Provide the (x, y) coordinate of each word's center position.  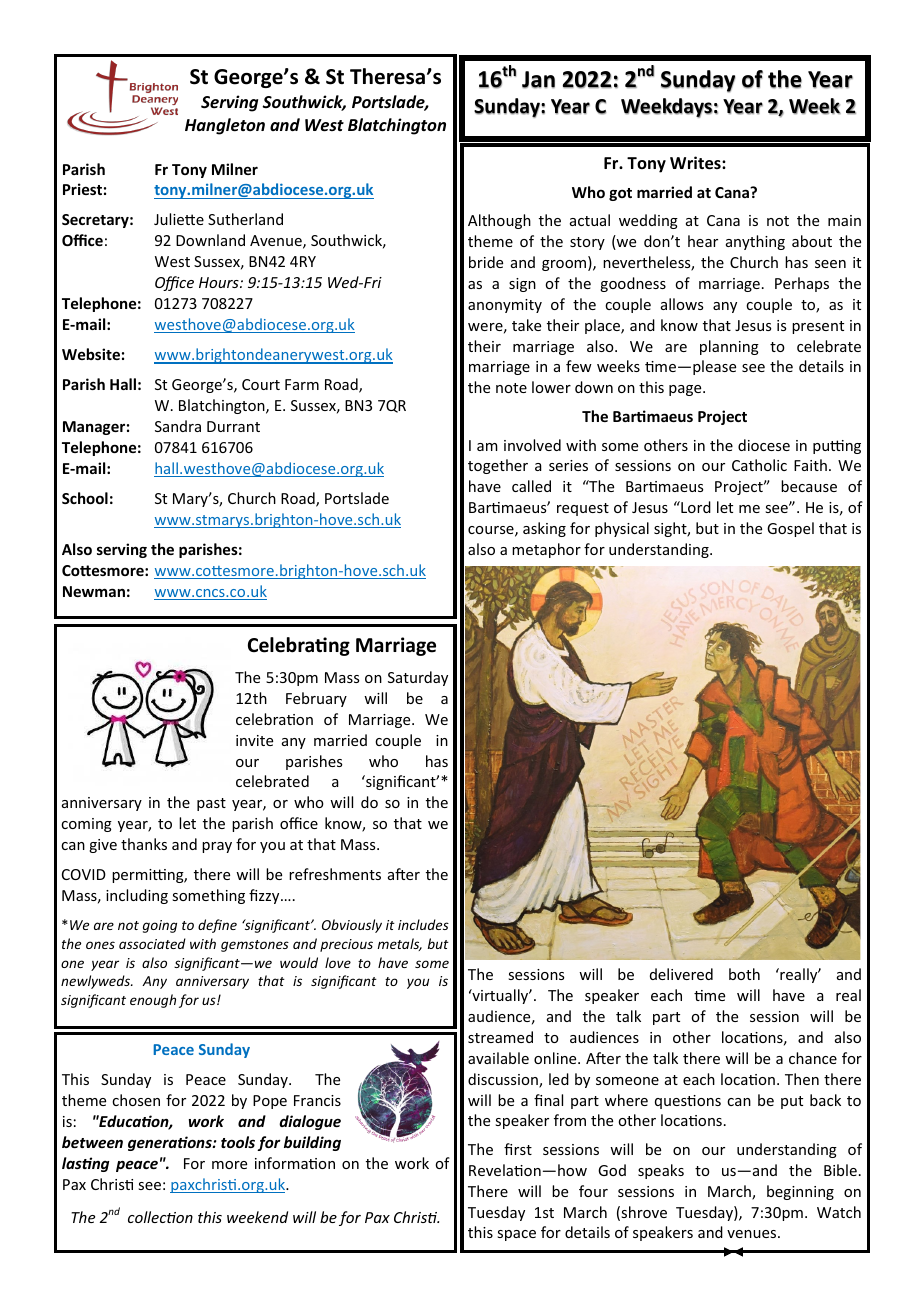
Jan (538, 80)
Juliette (179, 219)
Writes (696, 163)
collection (160, 1217)
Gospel (790, 529)
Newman (94, 591)
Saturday (418, 678)
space (516, 1235)
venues (753, 1234)
